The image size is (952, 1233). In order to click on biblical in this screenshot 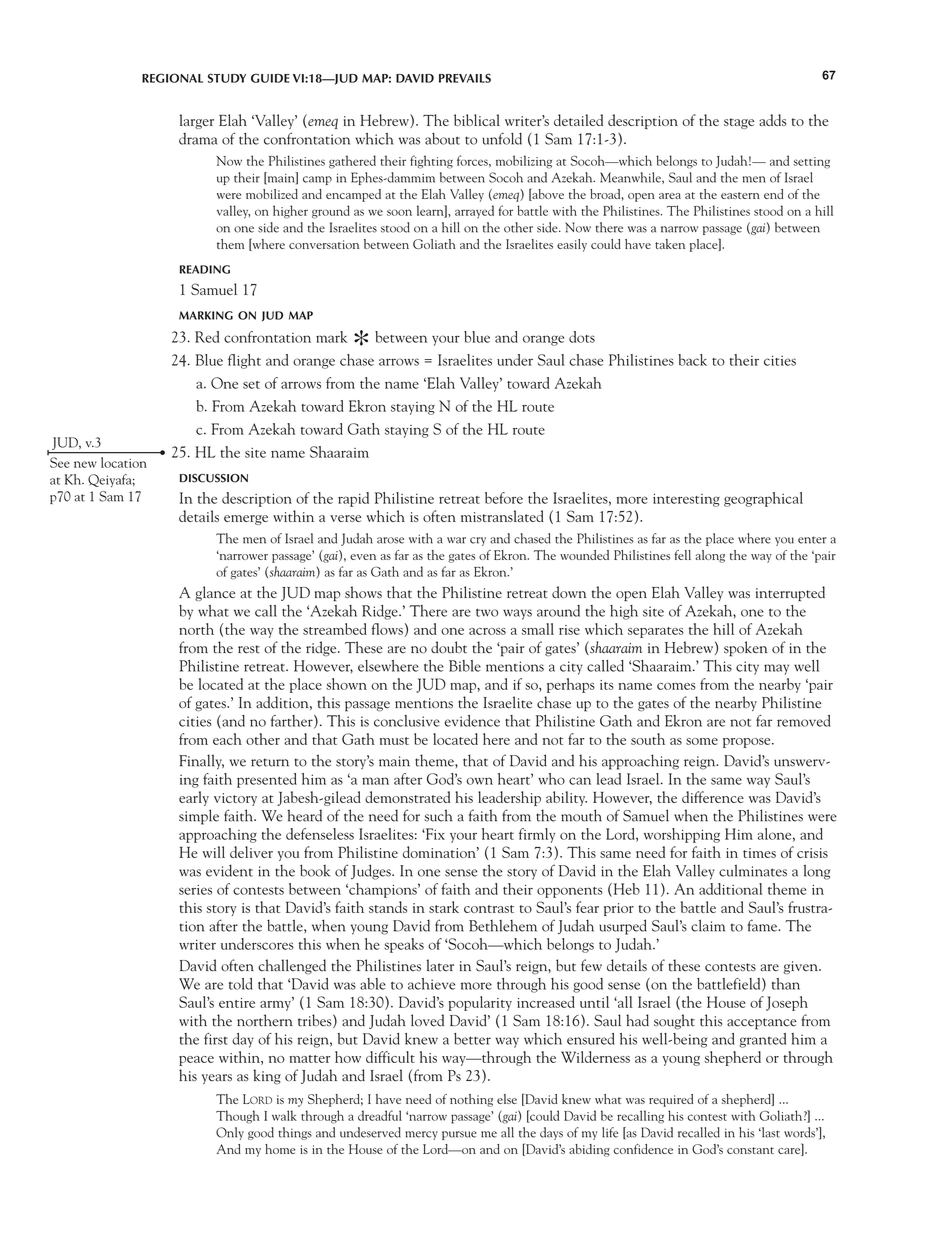, I will do `click(477, 120)`.
